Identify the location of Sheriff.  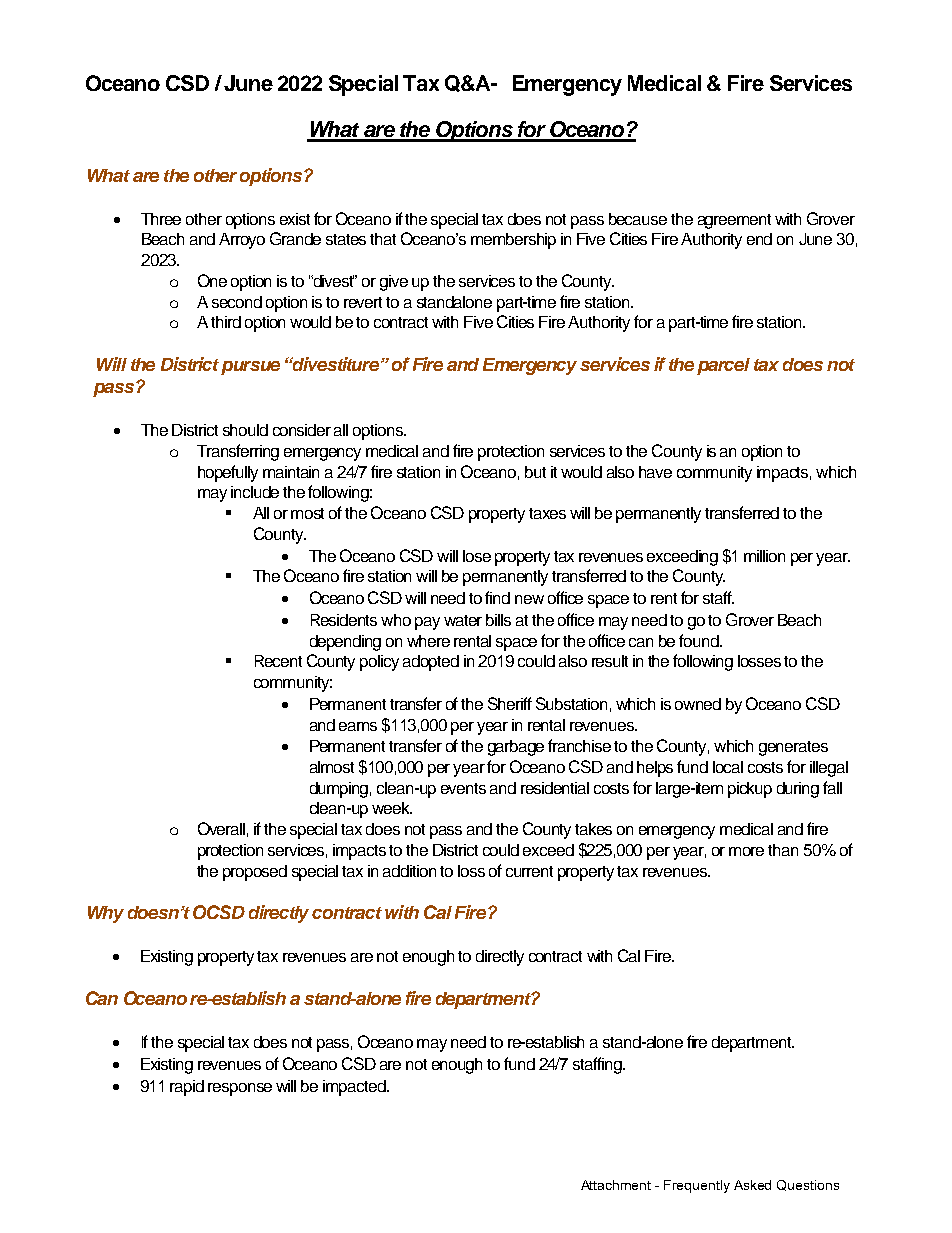
(510, 703).
